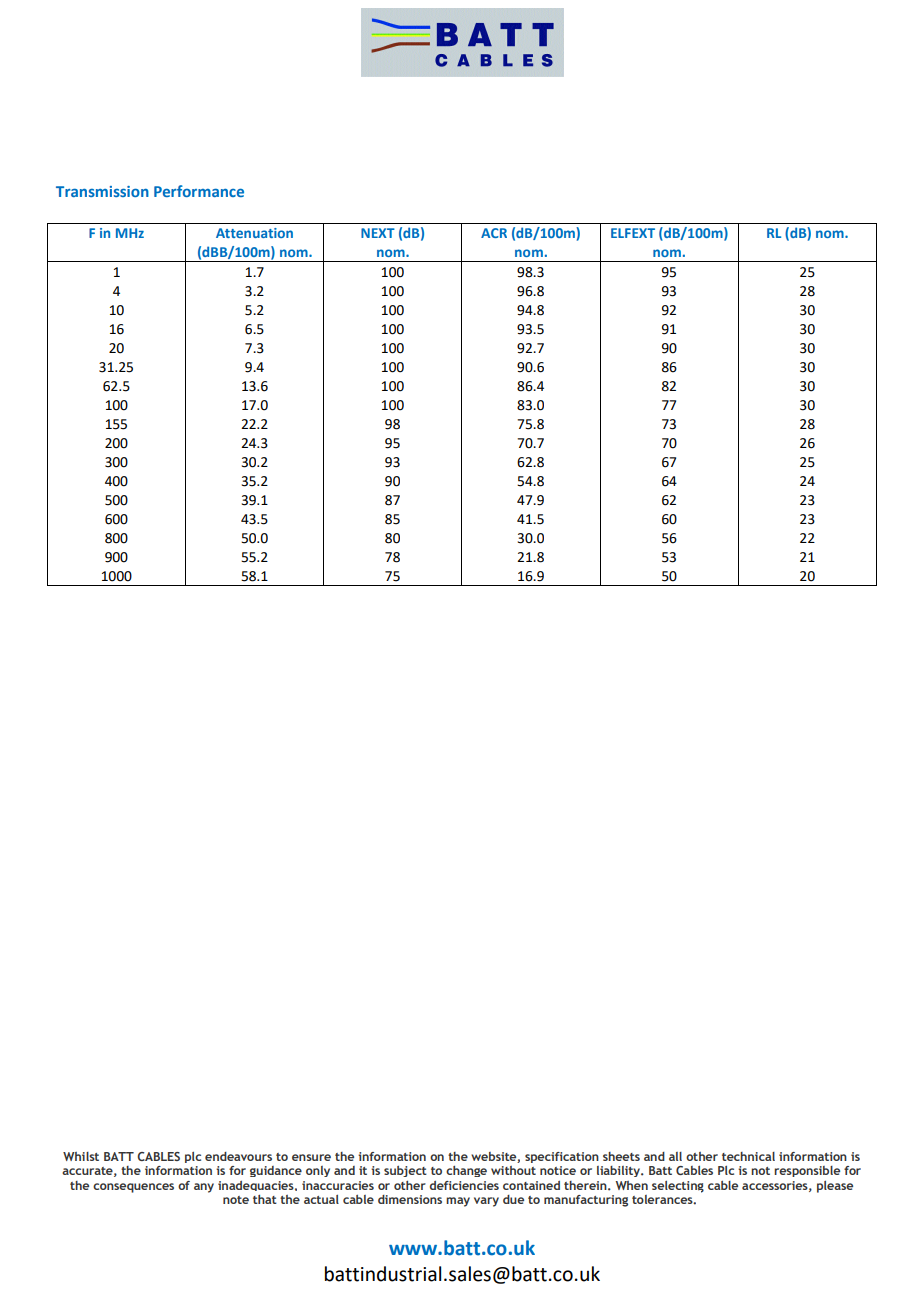  What do you see at coordinates (81, 1156) in the page?
I see `Whilst` at bounding box center [81, 1156].
